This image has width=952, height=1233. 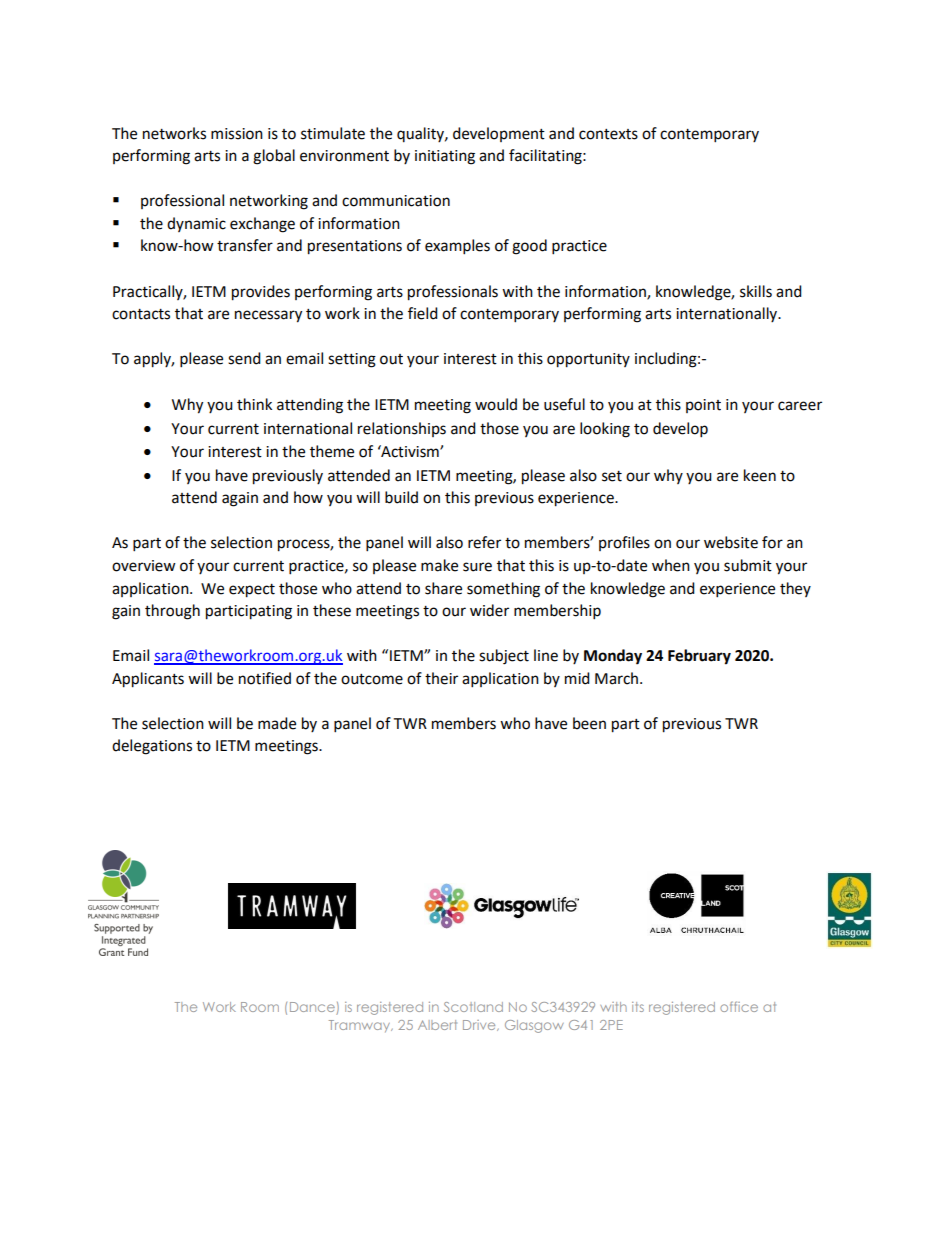 I want to click on contexts, so click(x=608, y=134).
